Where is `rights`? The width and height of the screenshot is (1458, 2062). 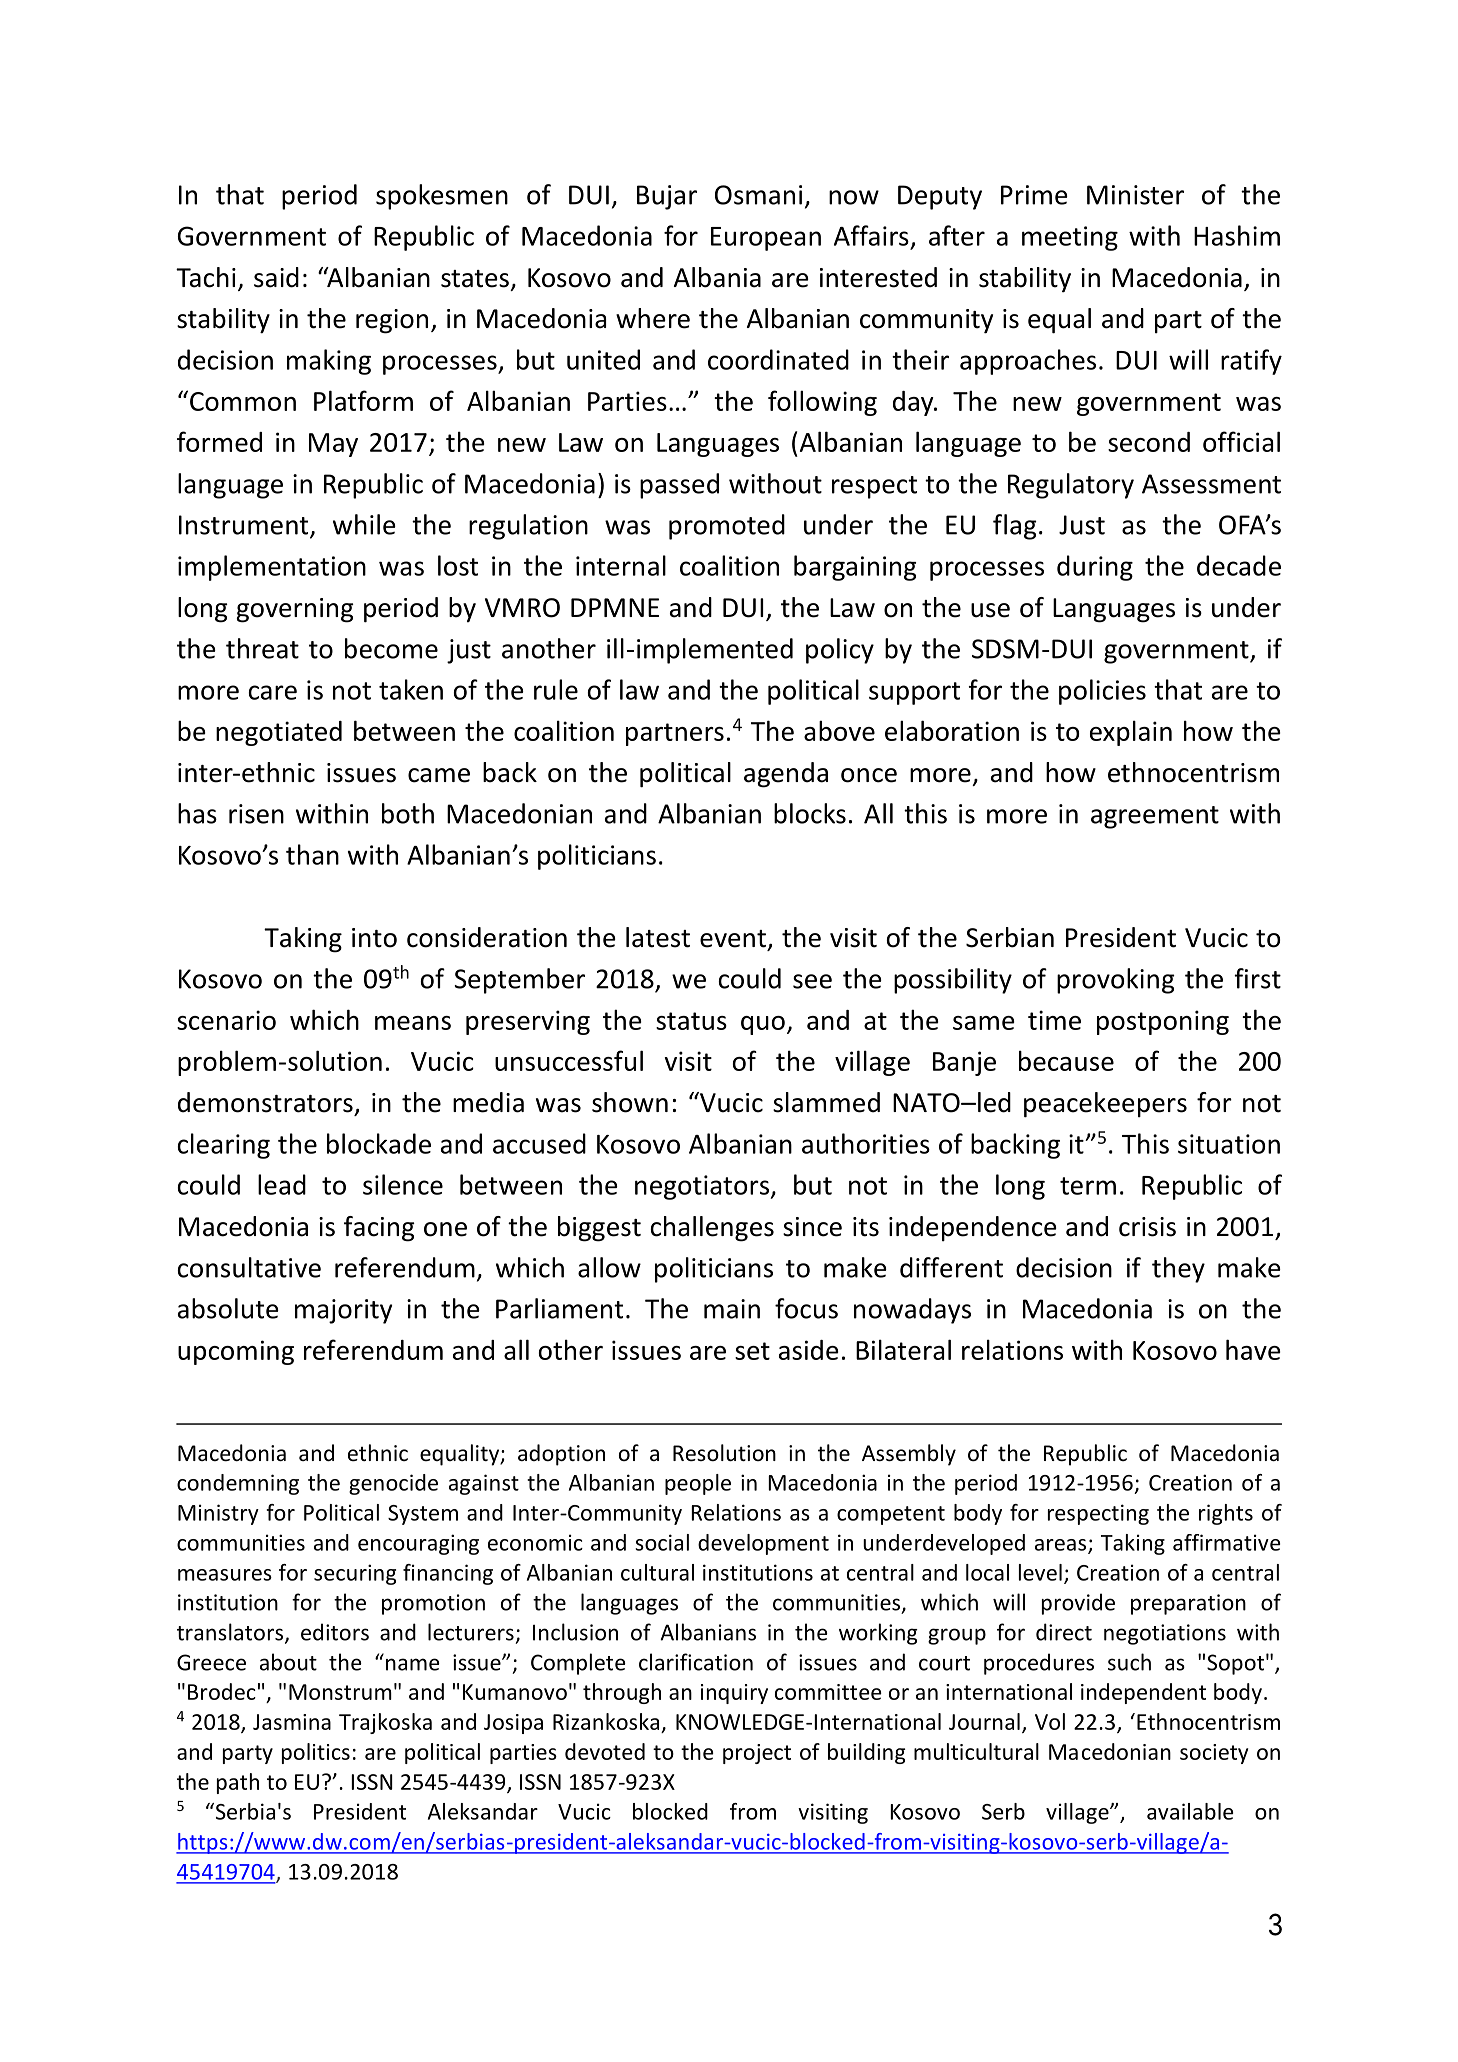 rights is located at coordinates (1226, 1514).
